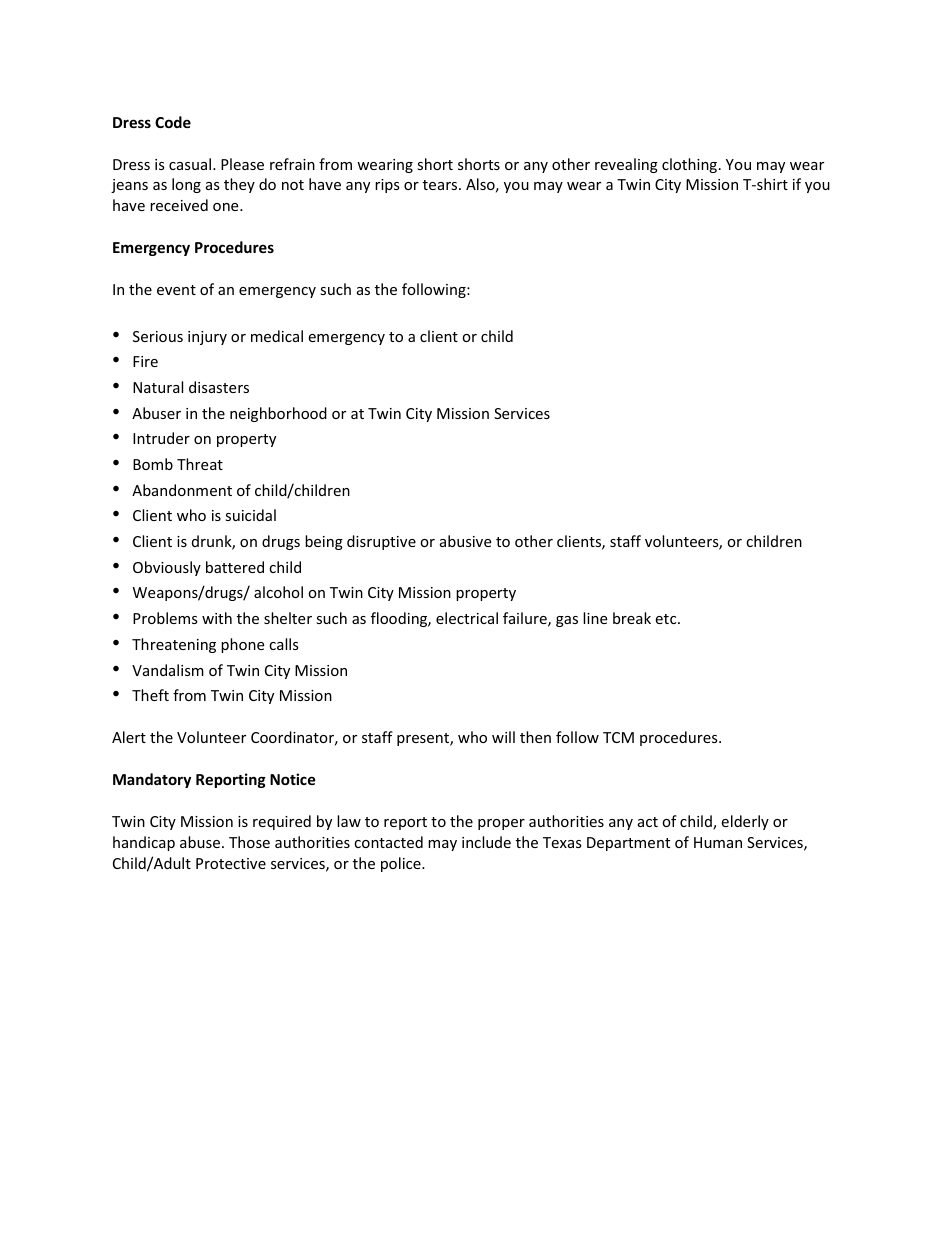 The image size is (952, 1233). I want to click on Protective, so click(231, 863).
